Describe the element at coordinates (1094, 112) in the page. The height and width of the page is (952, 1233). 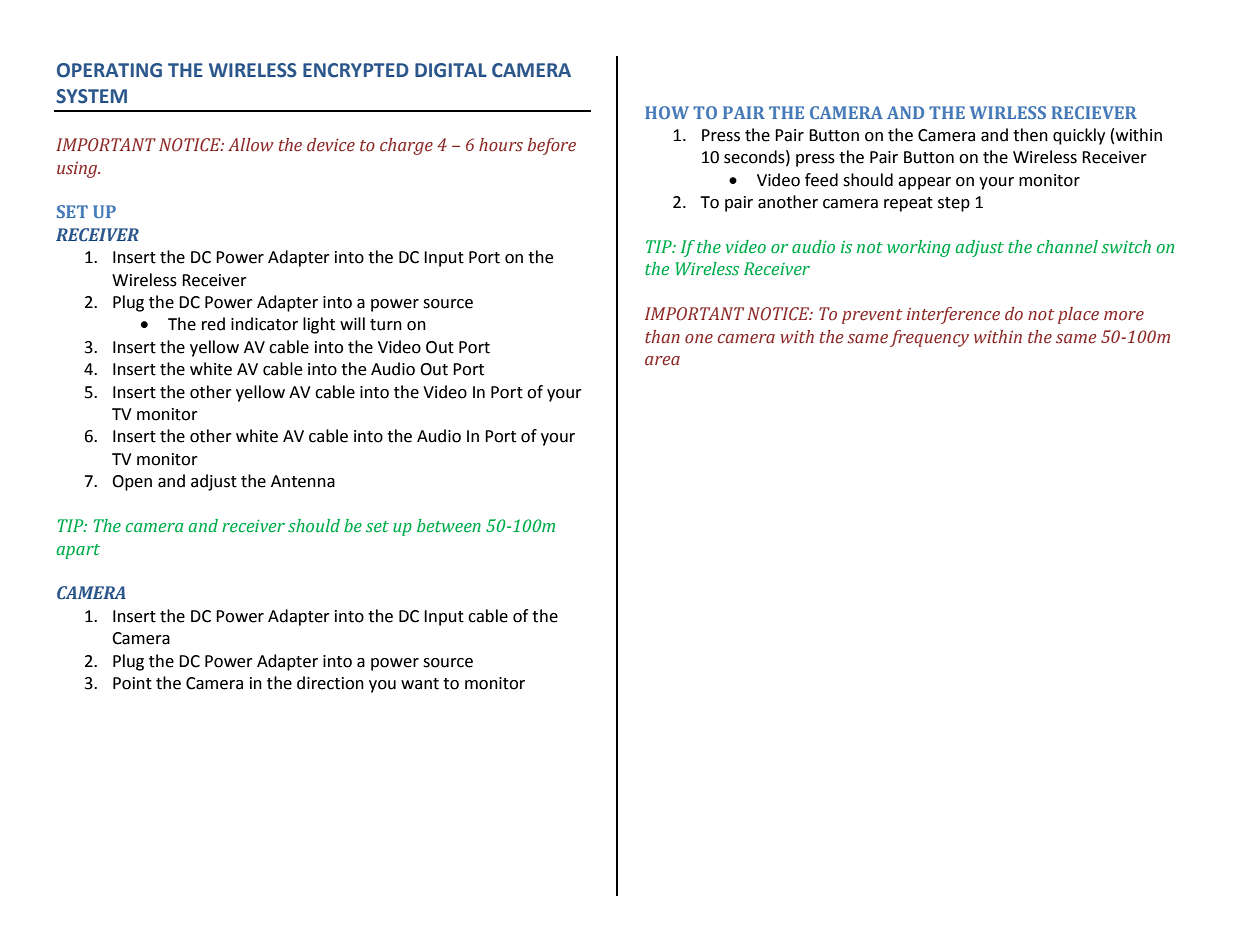
I see `RECIEVER` at that location.
